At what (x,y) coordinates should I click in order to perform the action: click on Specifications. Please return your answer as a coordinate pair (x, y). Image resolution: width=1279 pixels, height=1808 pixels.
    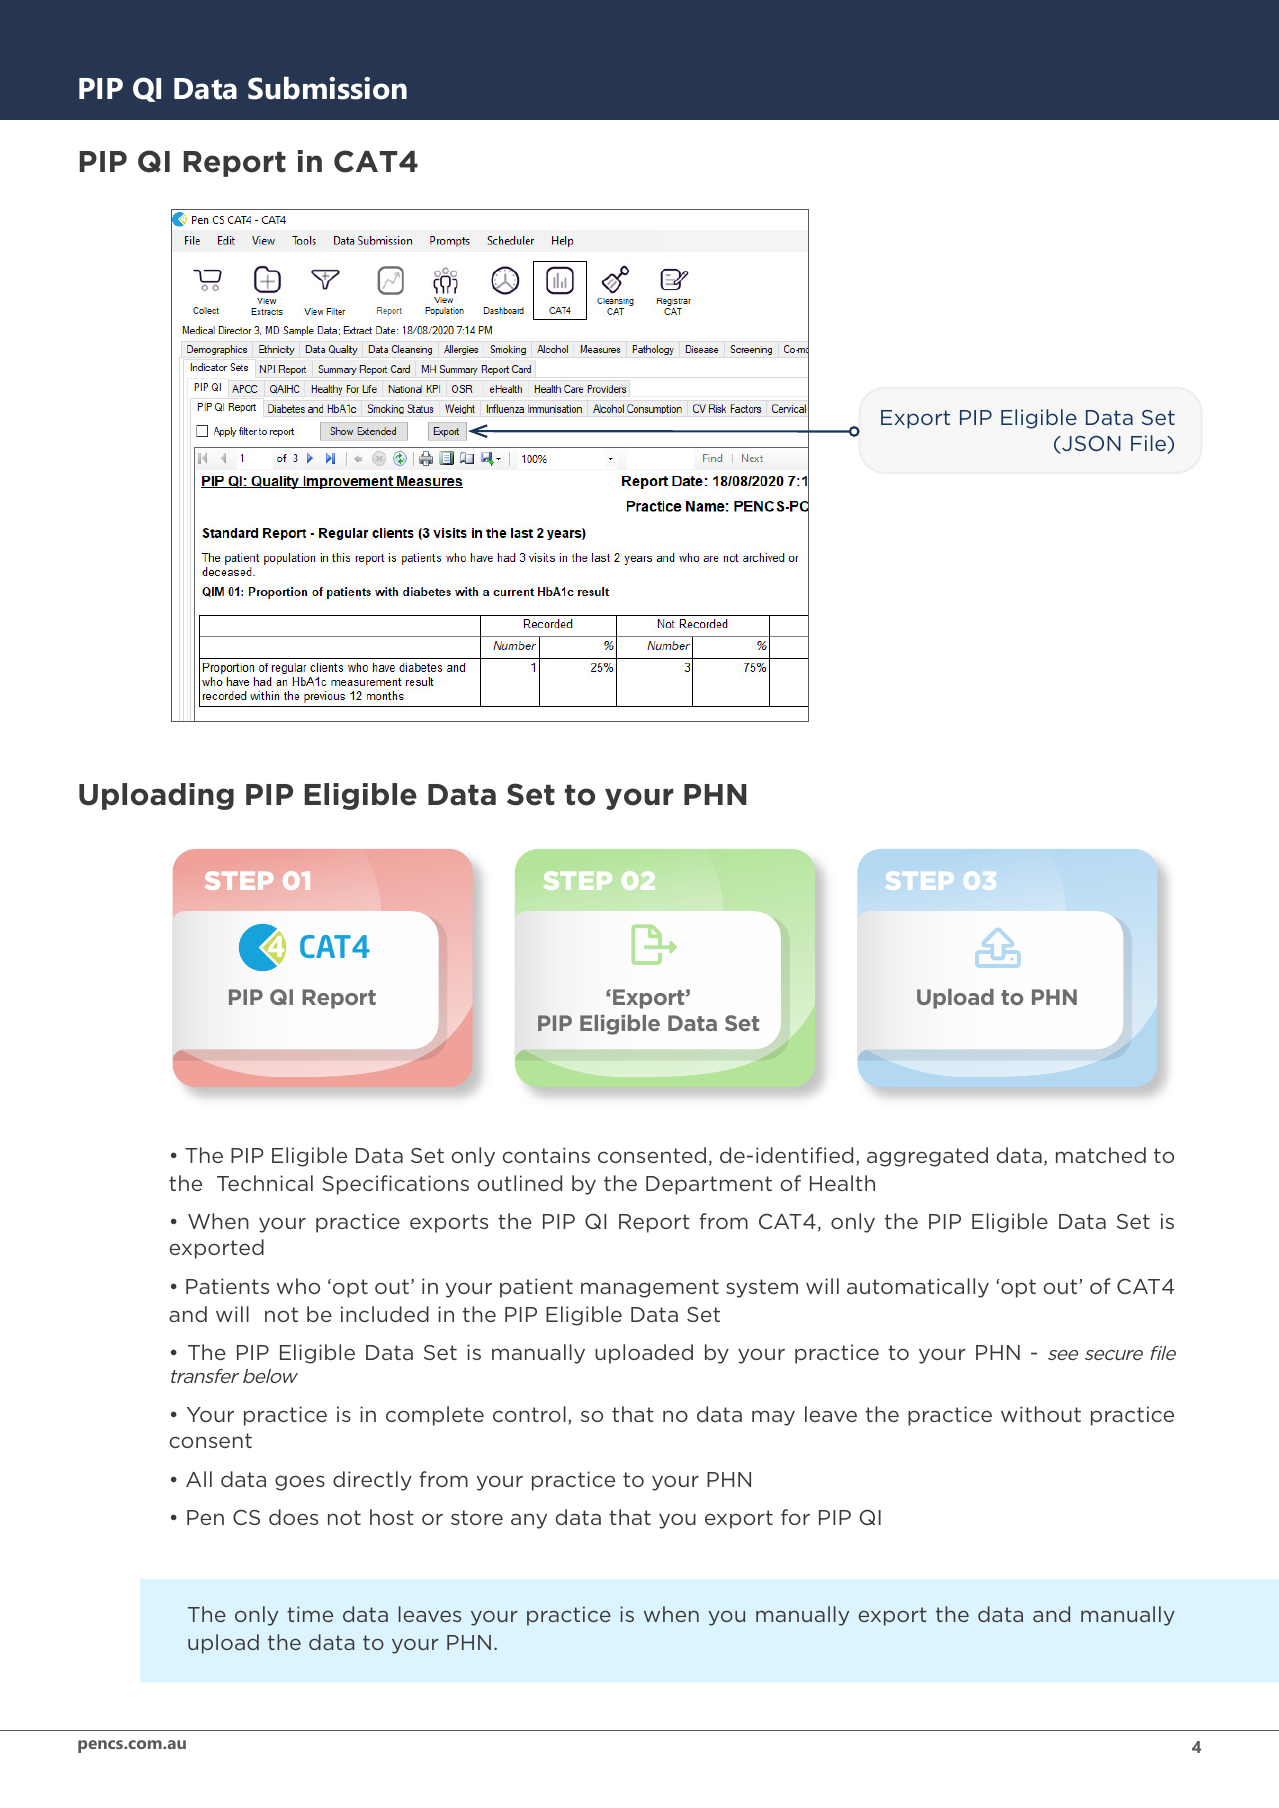
    Looking at the image, I should click on (395, 1185).
